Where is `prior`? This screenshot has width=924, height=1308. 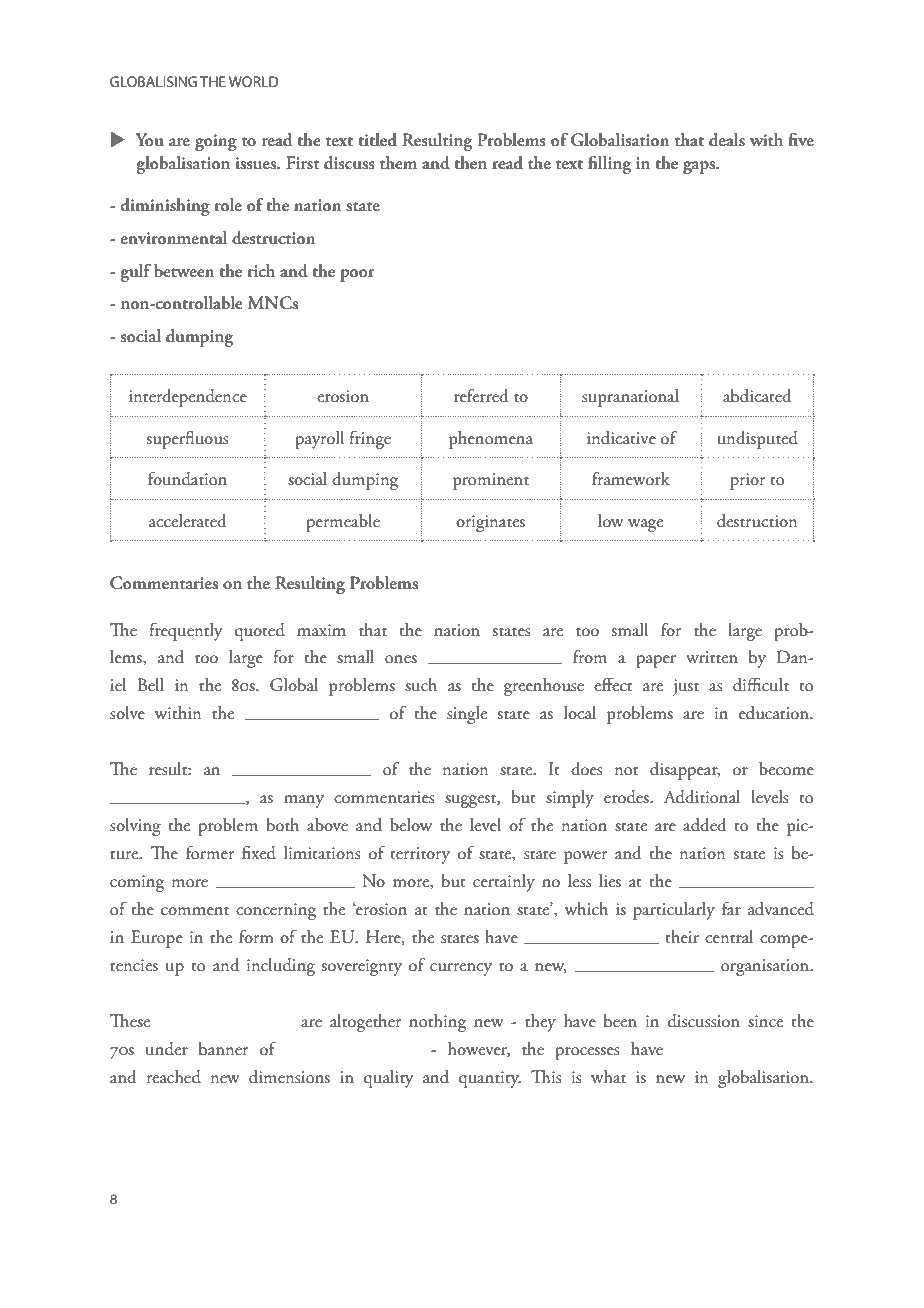
prior is located at coordinates (747, 481).
